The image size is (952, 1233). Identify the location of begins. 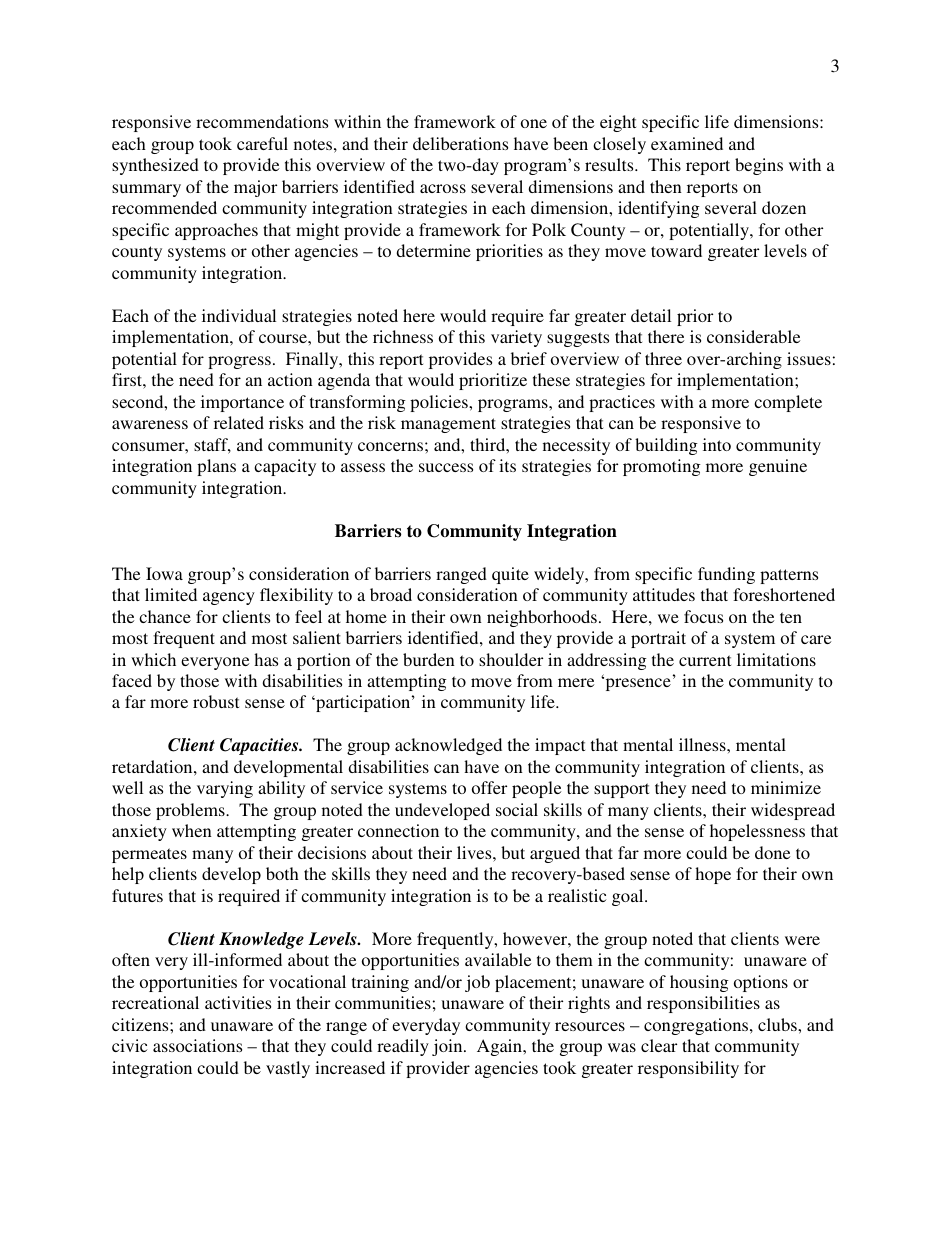
(759, 166).
